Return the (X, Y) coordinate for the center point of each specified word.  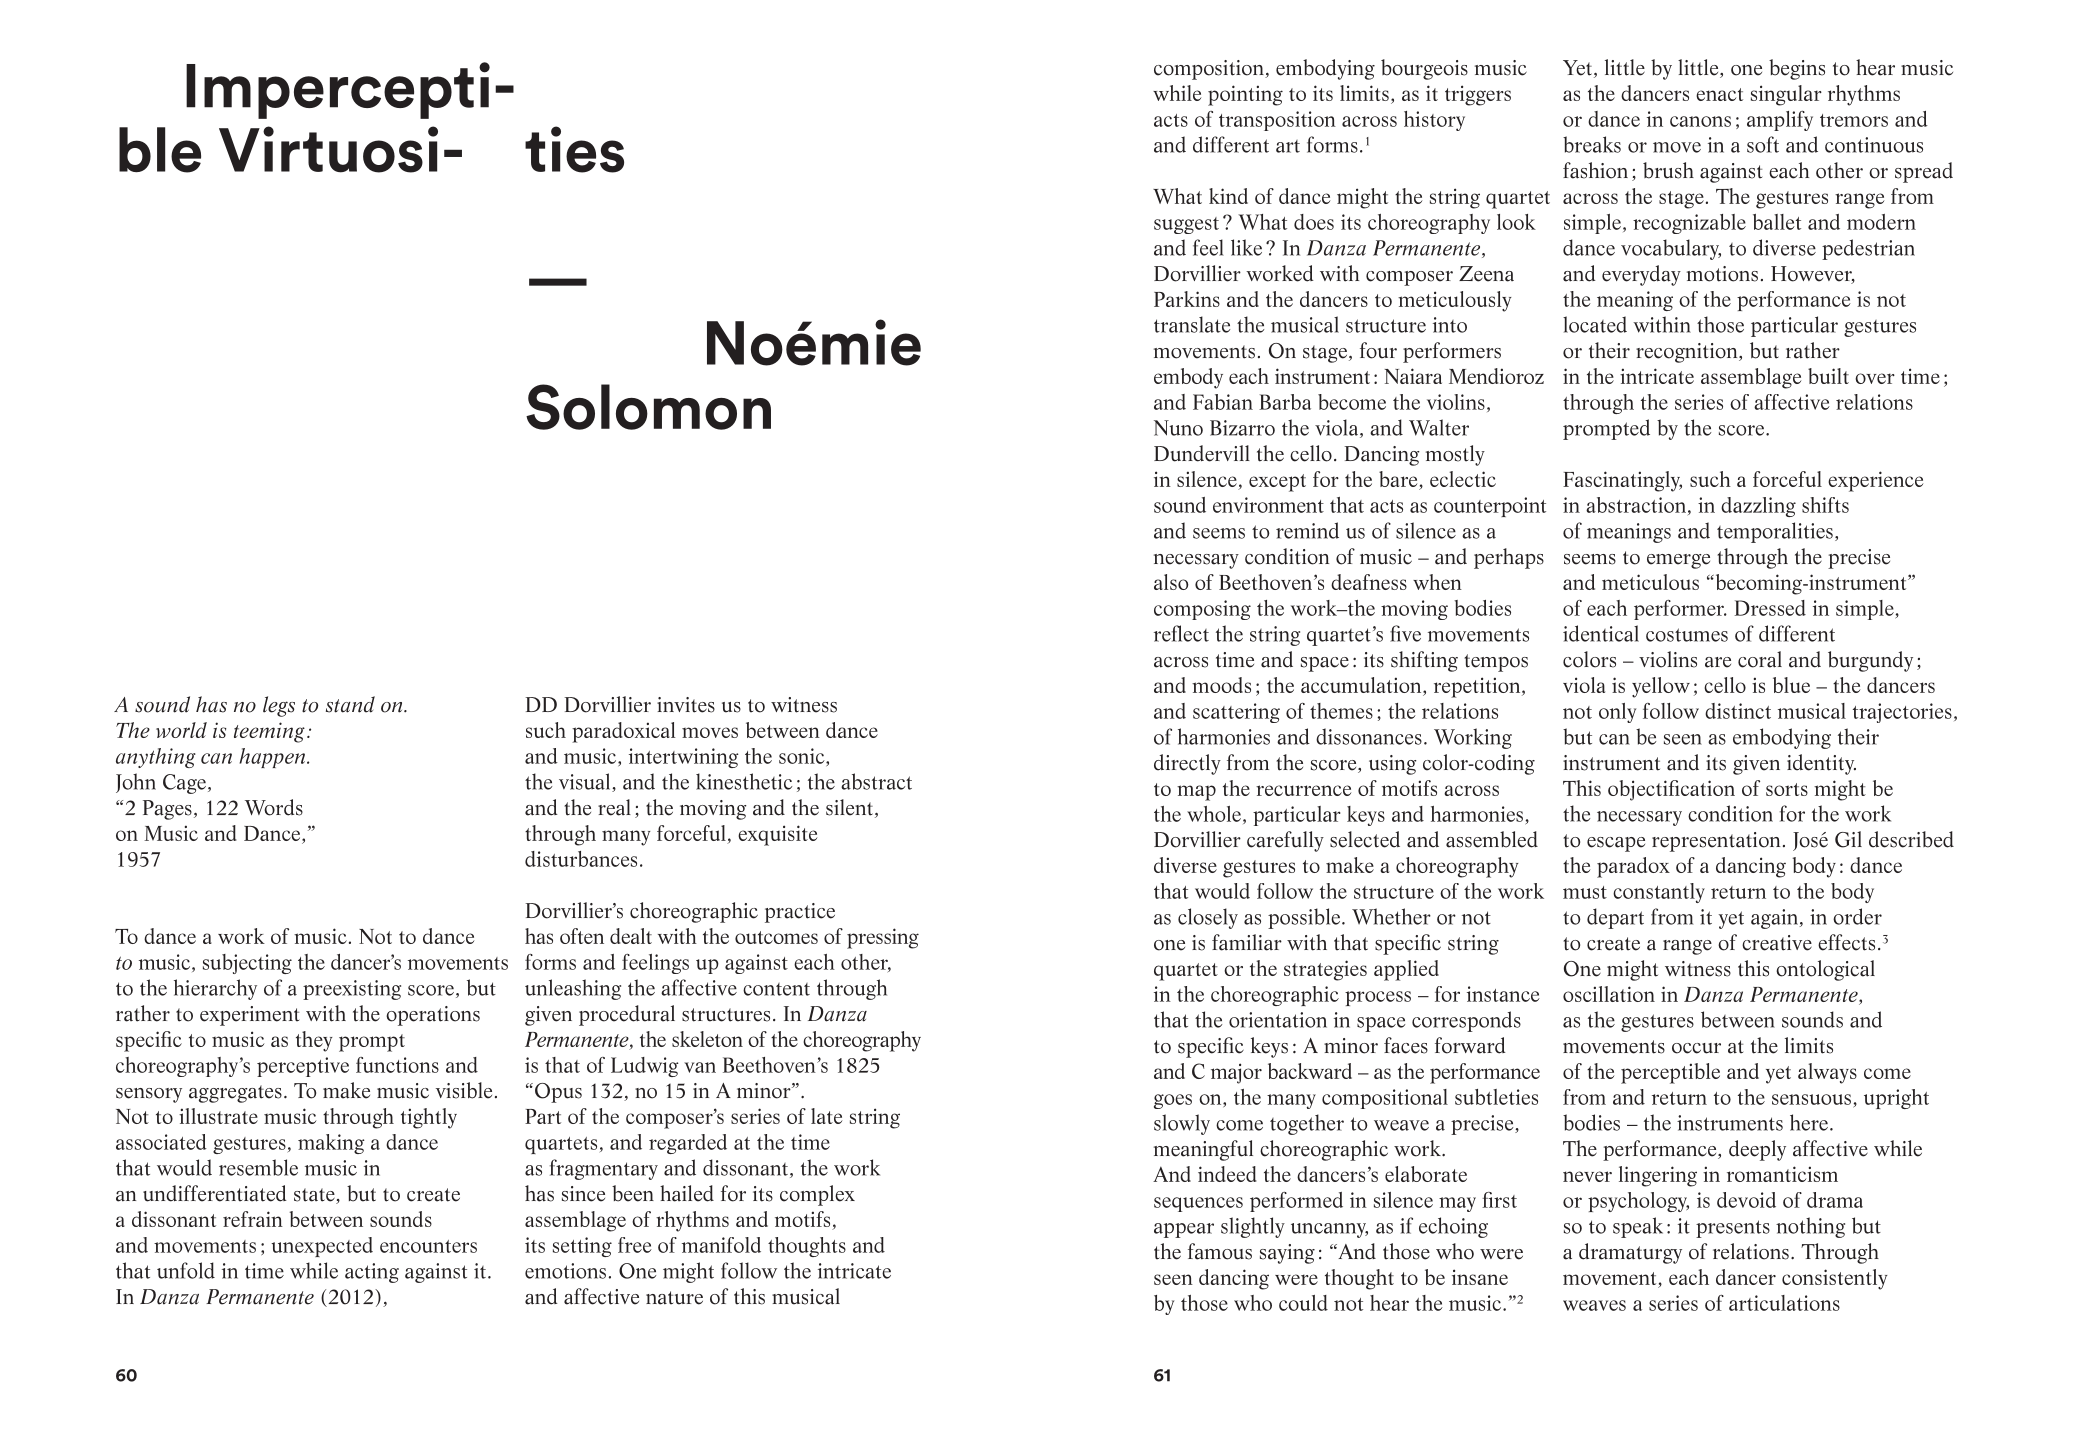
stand (350, 704)
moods (1221, 685)
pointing (1245, 95)
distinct (1738, 711)
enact (1719, 94)
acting (372, 1273)
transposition (1277, 121)
